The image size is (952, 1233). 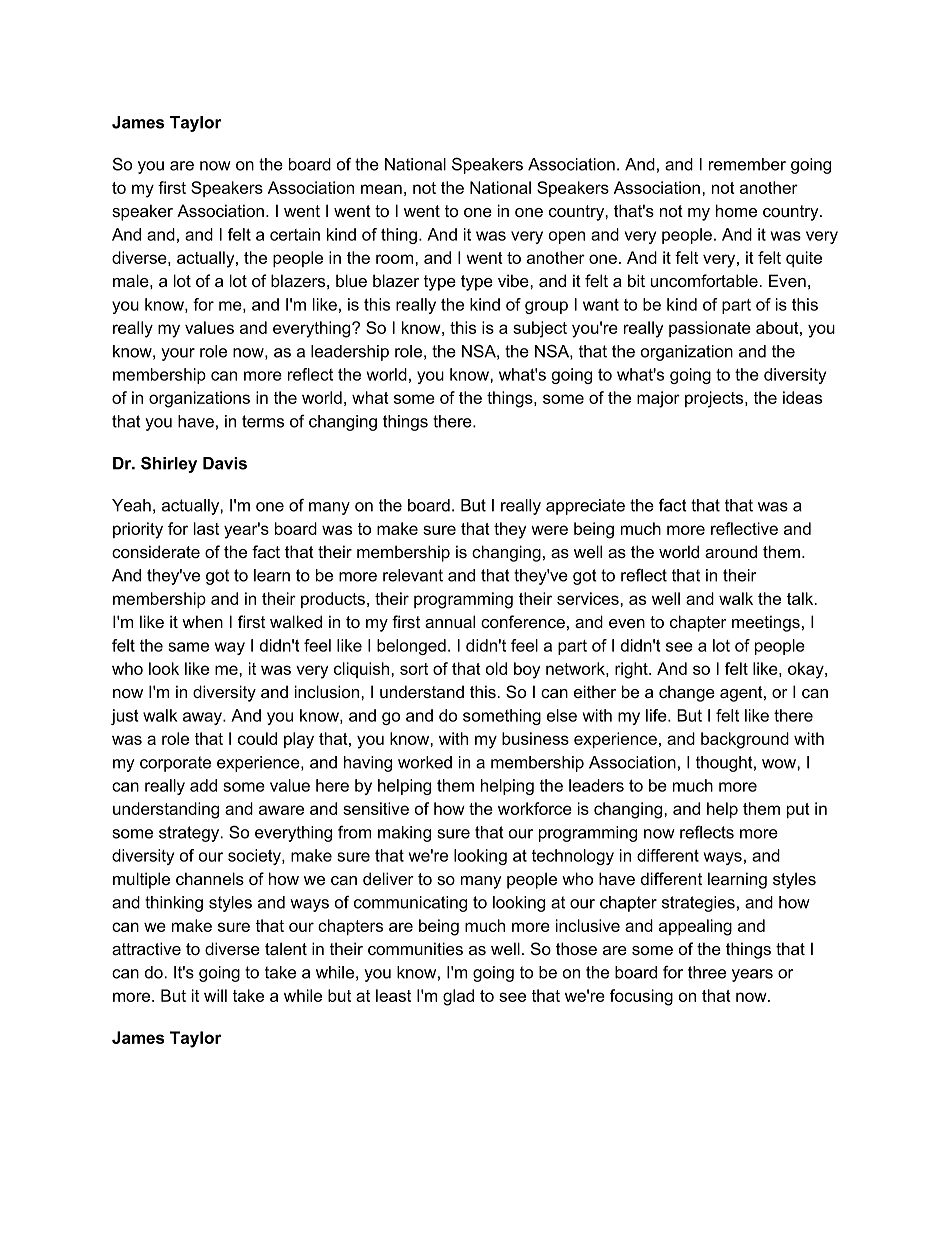 What do you see at coordinates (585, 507) in the document?
I see `appreciate` at bounding box center [585, 507].
